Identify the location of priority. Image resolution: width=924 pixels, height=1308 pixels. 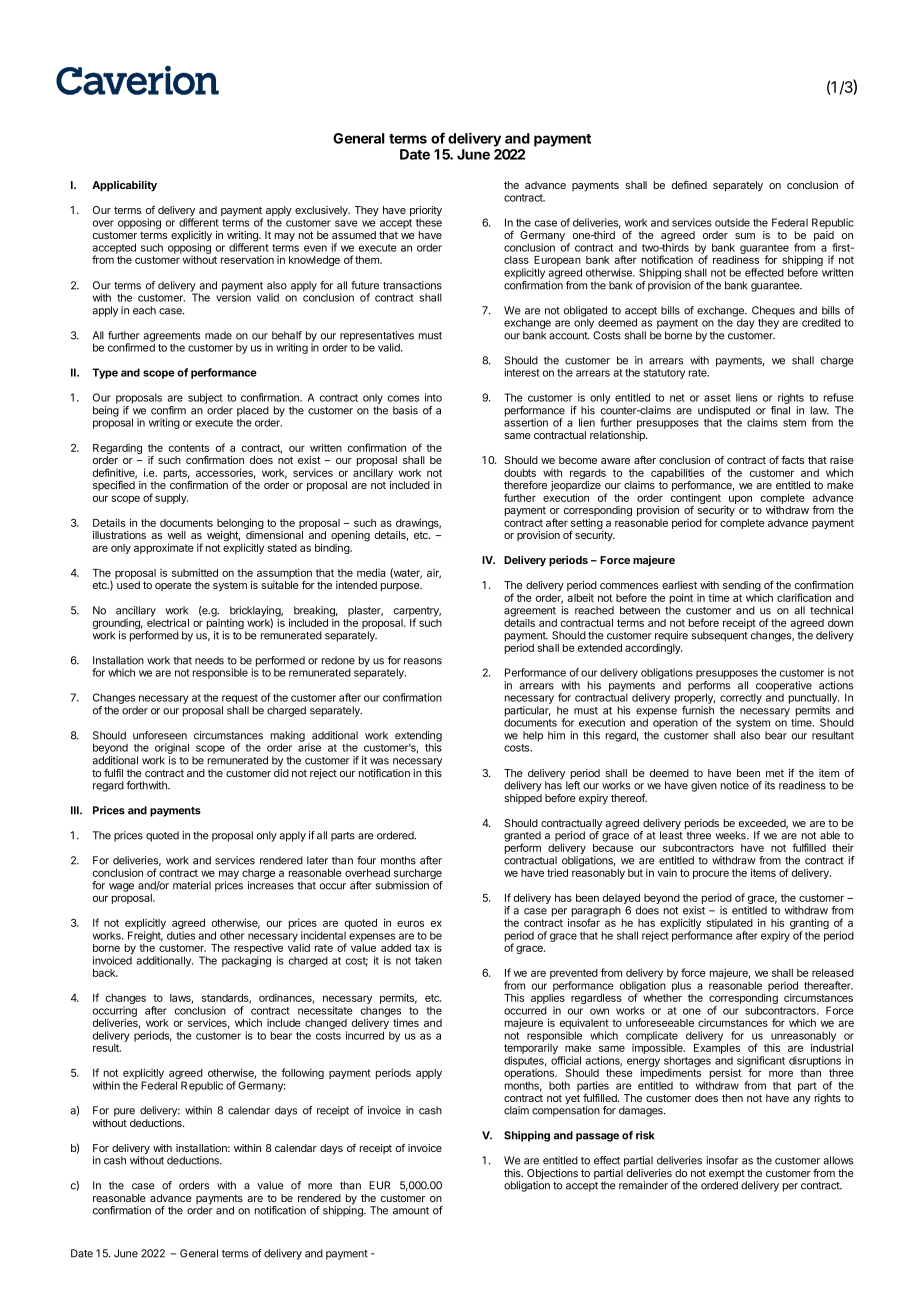
(426, 212).
